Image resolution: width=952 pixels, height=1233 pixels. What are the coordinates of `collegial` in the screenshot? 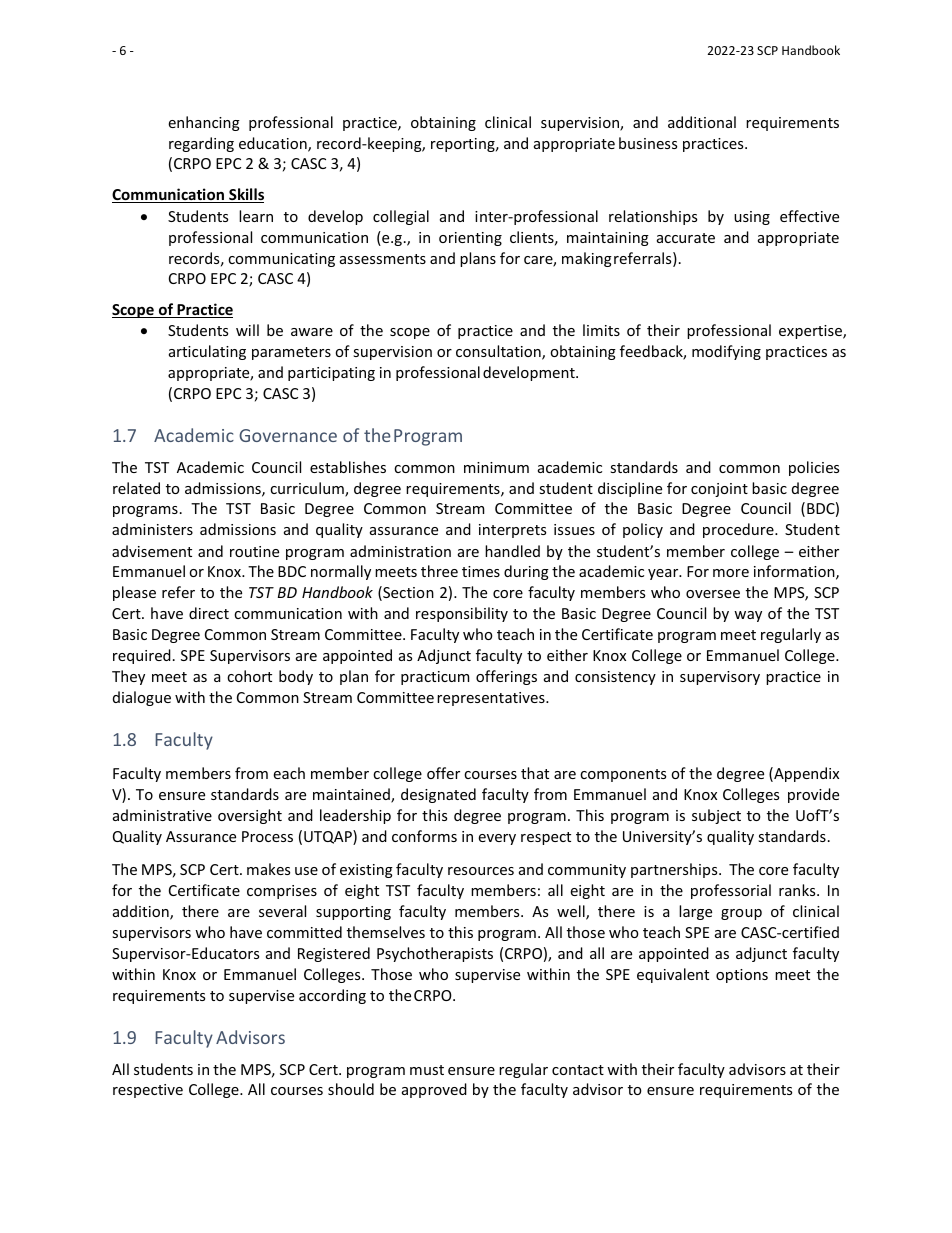 It's located at (401, 217).
